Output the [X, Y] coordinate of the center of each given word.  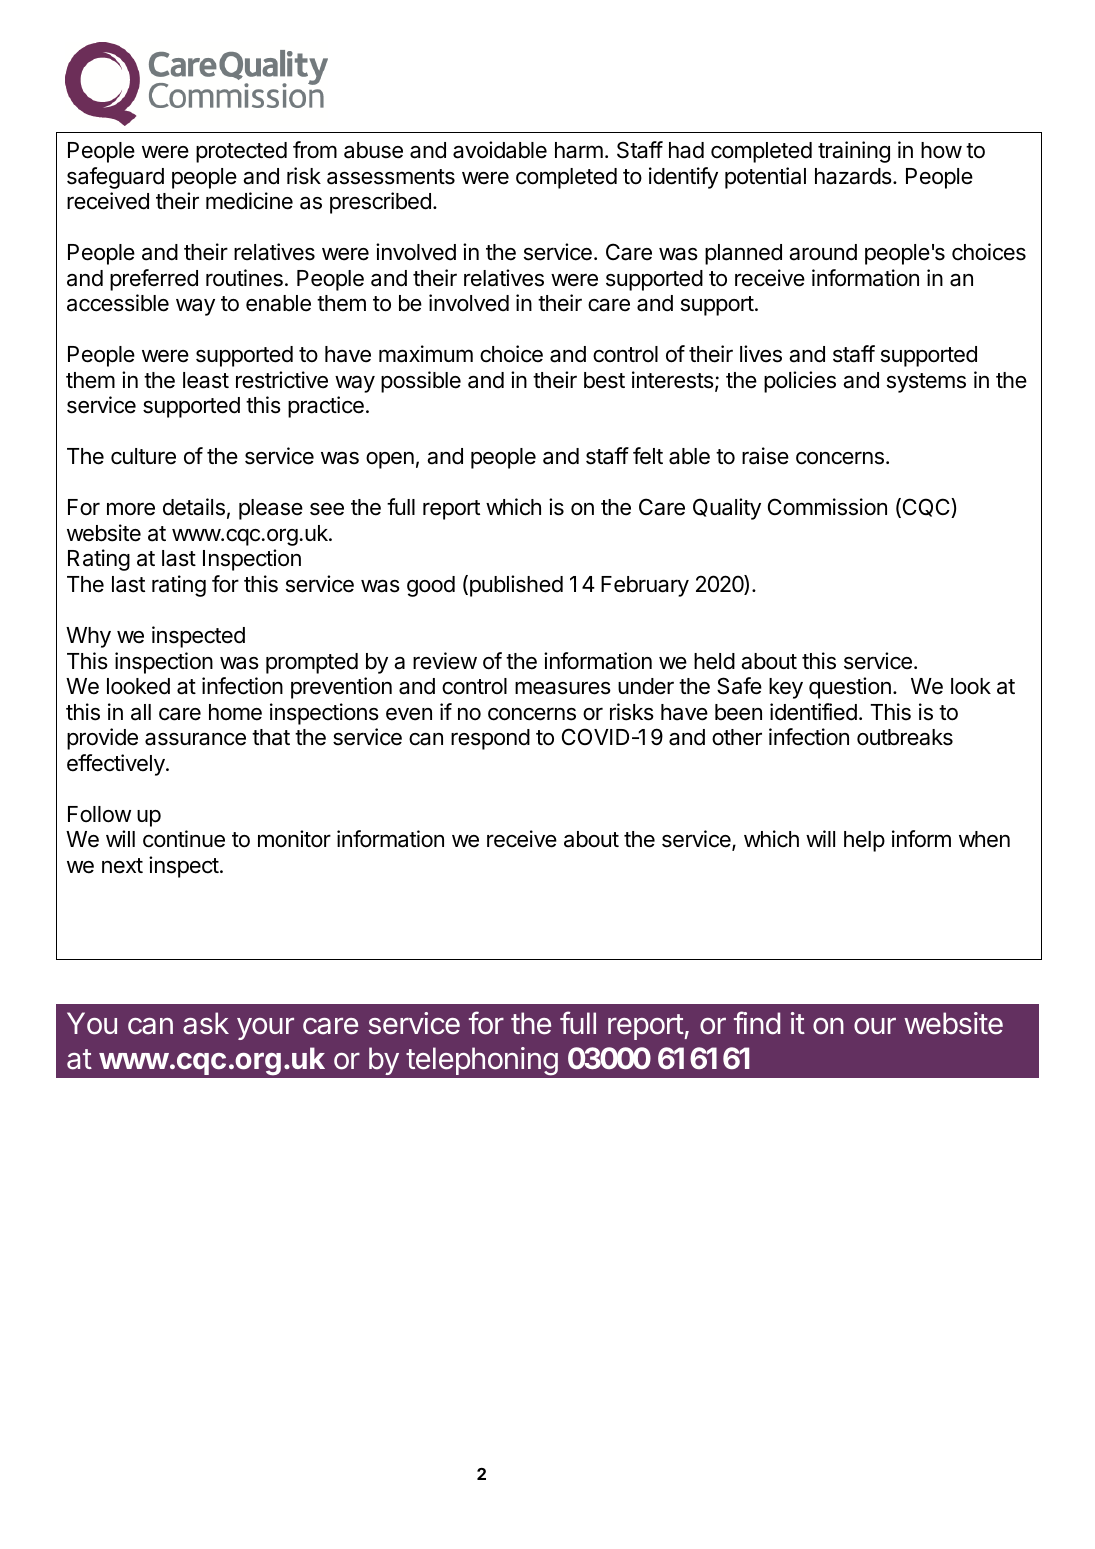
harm [579, 150]
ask [206, 1023]
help [864, 841]
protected [241, 152]
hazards [854, 176]
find [757, 1023]
